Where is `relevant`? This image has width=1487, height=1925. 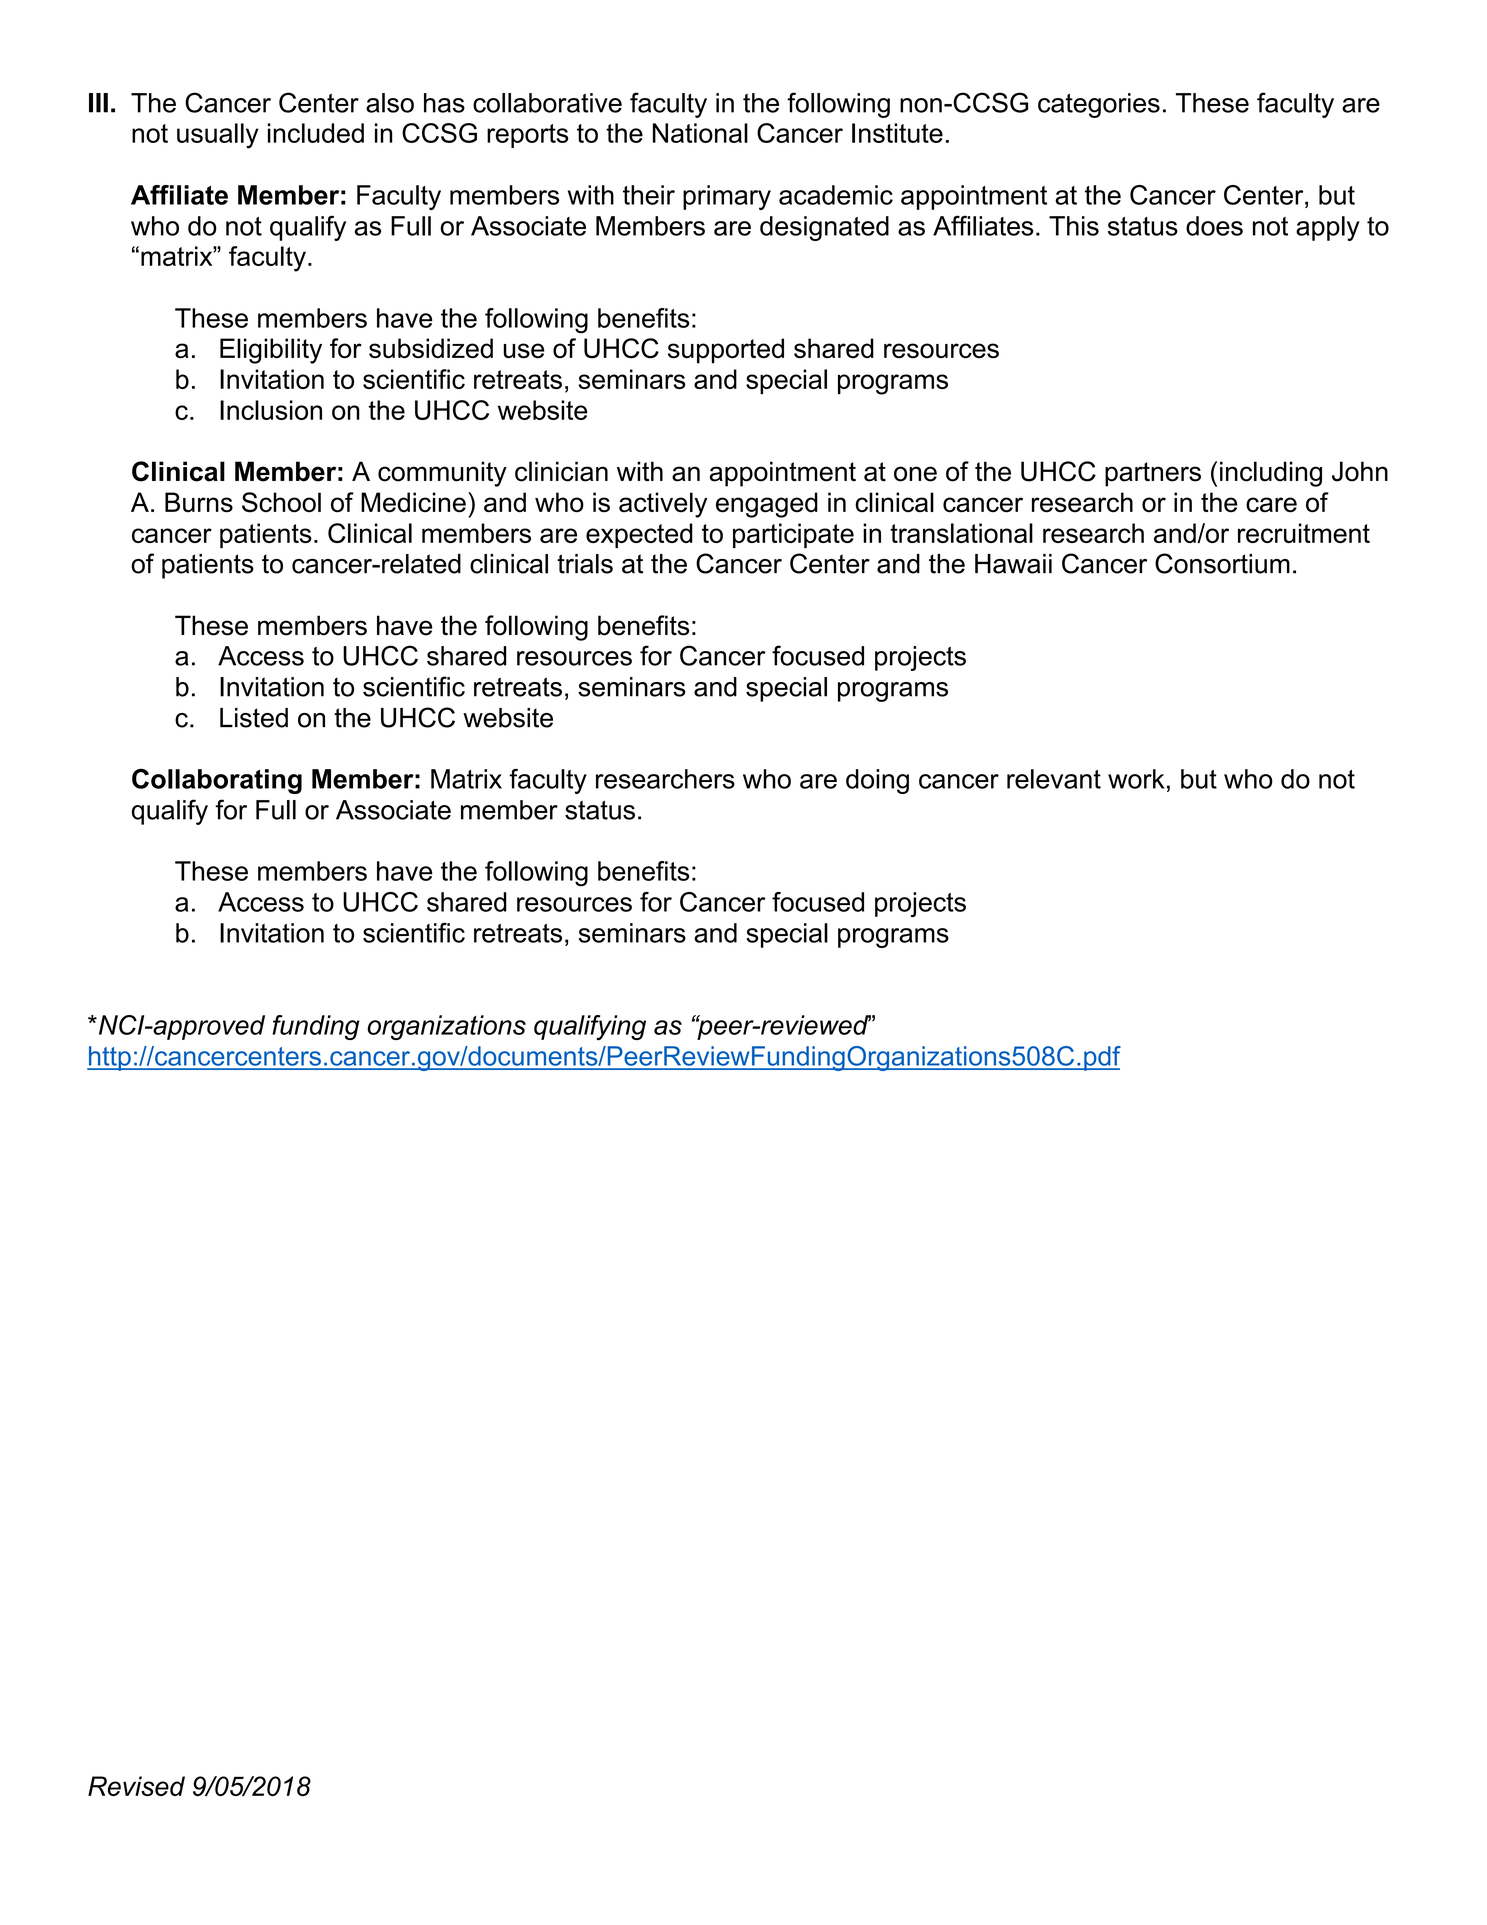 relevant is located at coordinates (1054, 779).
